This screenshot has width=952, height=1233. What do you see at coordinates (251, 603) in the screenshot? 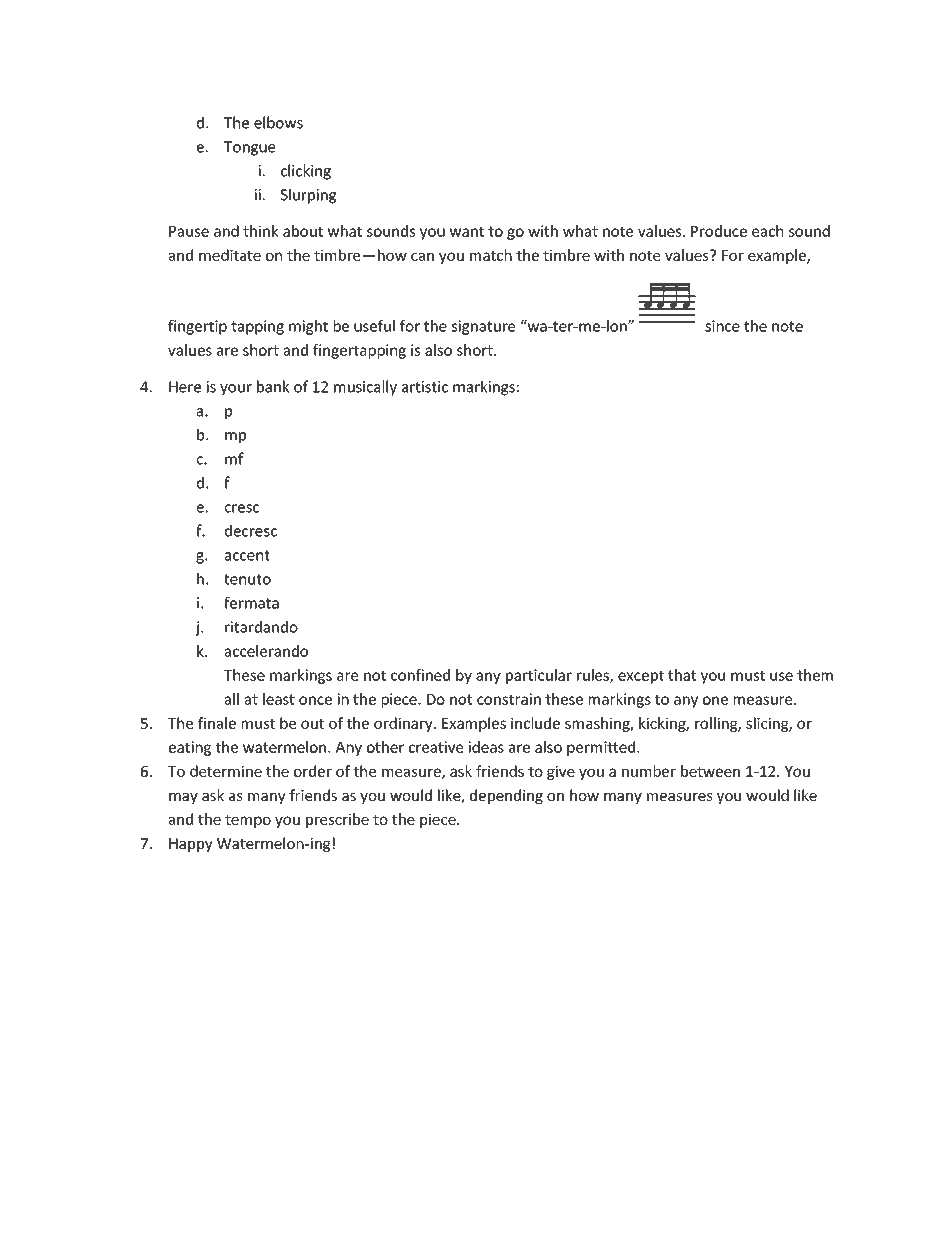
I see `fermata` at bounding box center [251, 603].
